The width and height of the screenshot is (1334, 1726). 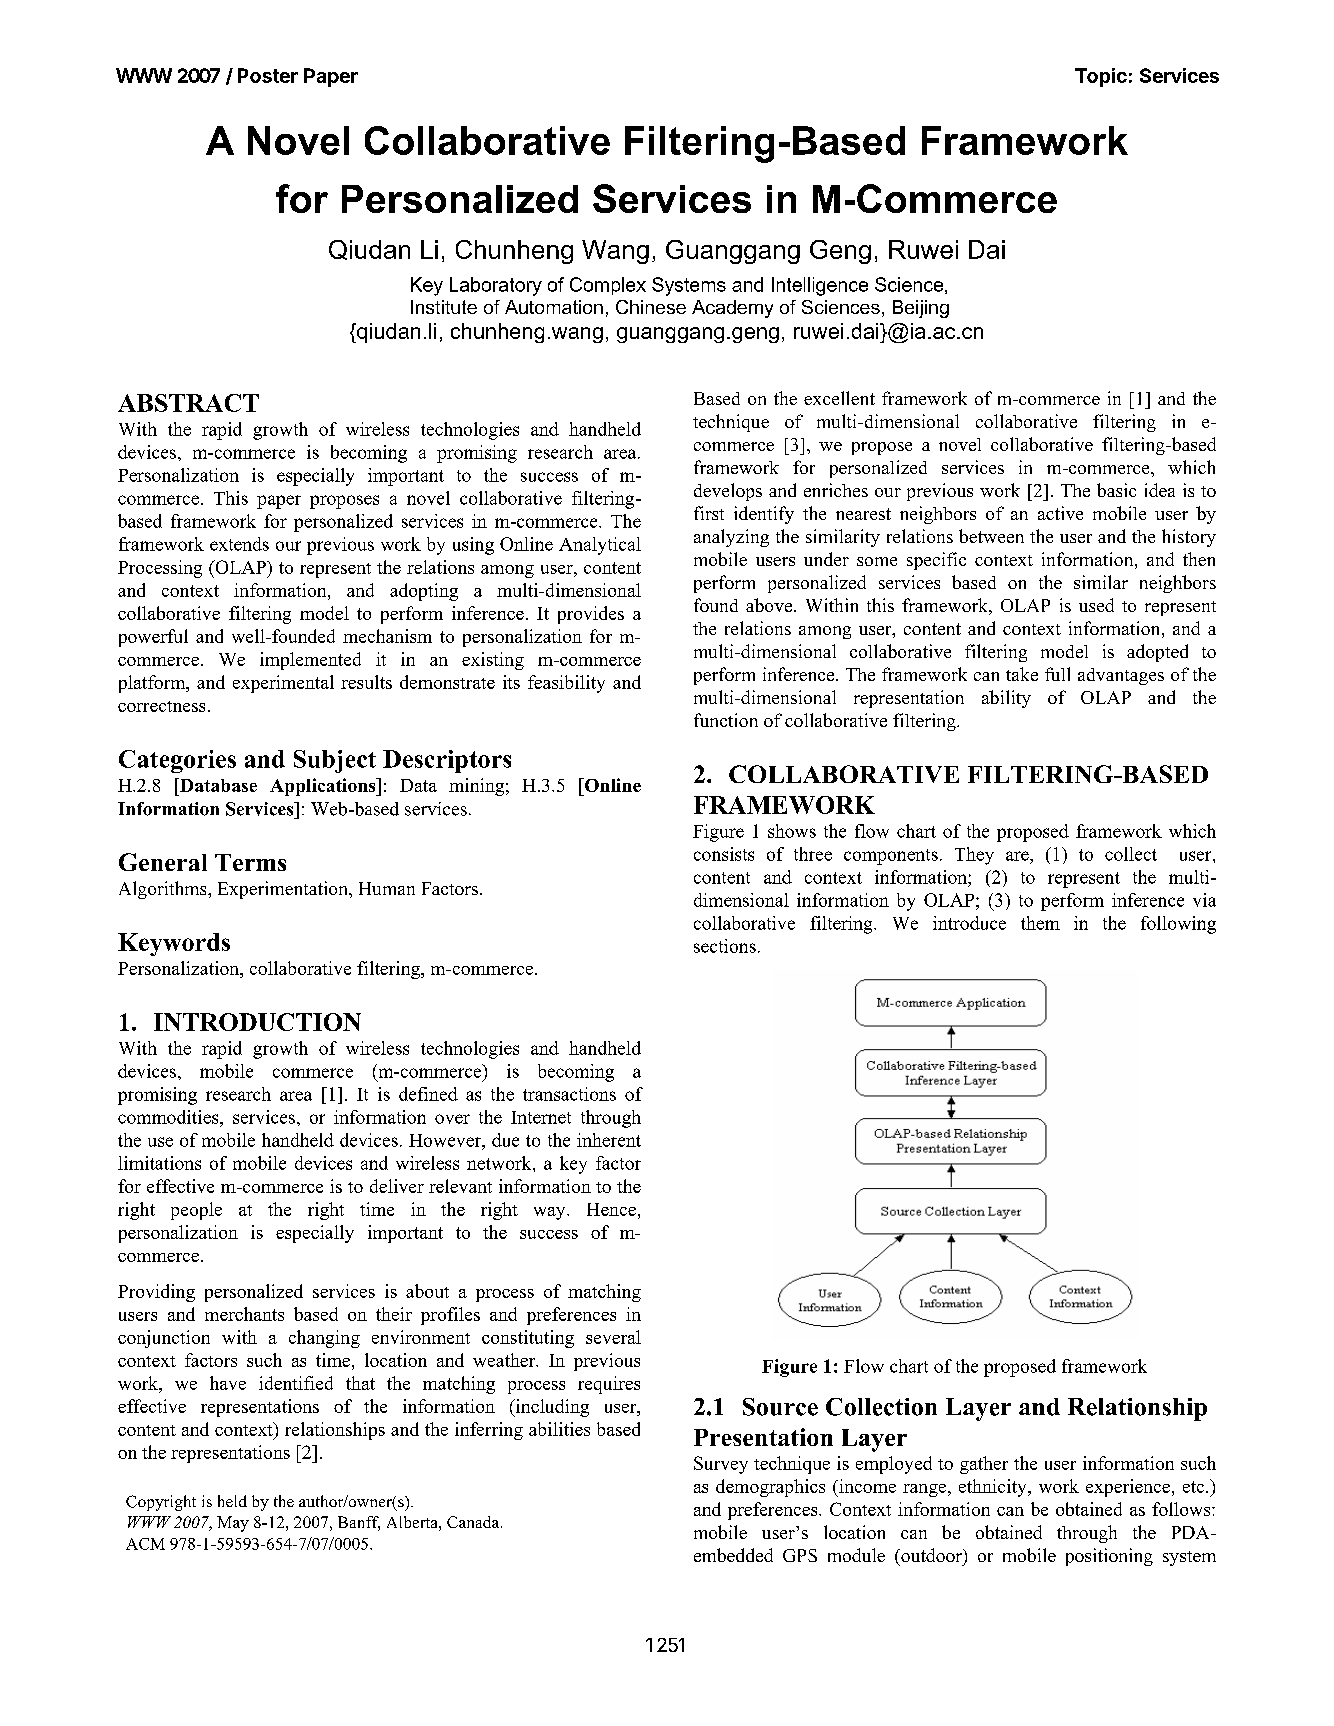 What do you see at coordinates (1128, 1488) in the screenshot?
I see `experience` at bounding box center [1128, 1488].
